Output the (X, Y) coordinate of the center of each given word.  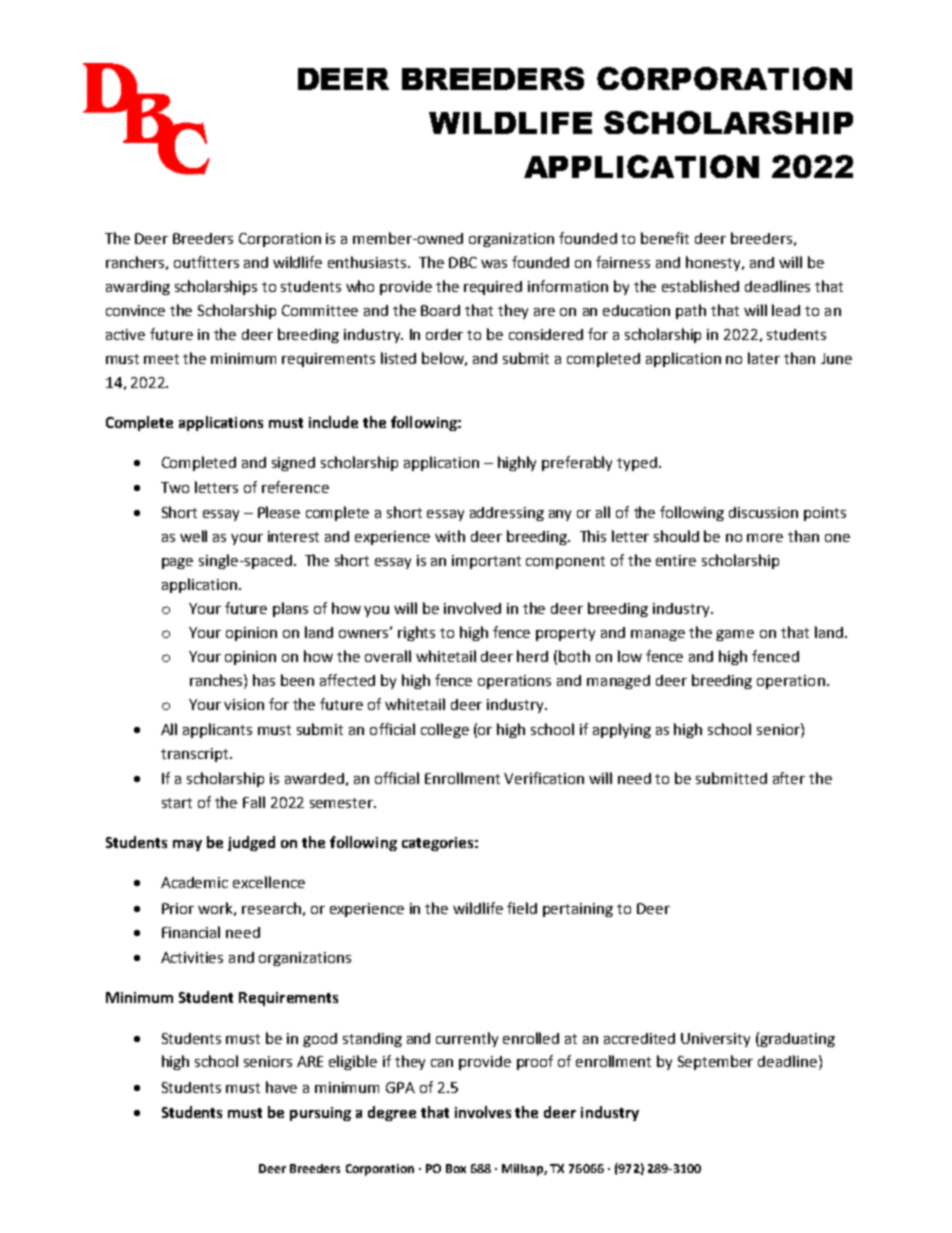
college (445, 730)
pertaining (578, 910)
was (494, 264)
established (700, 286)
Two (175, 487)
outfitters (206, 262)
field (522, 908)
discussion (763, 512)
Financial (191, 932)
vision (244, 704)
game (735, 635)
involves (483, 1112)
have (281, 1087)
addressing (507, 514)
